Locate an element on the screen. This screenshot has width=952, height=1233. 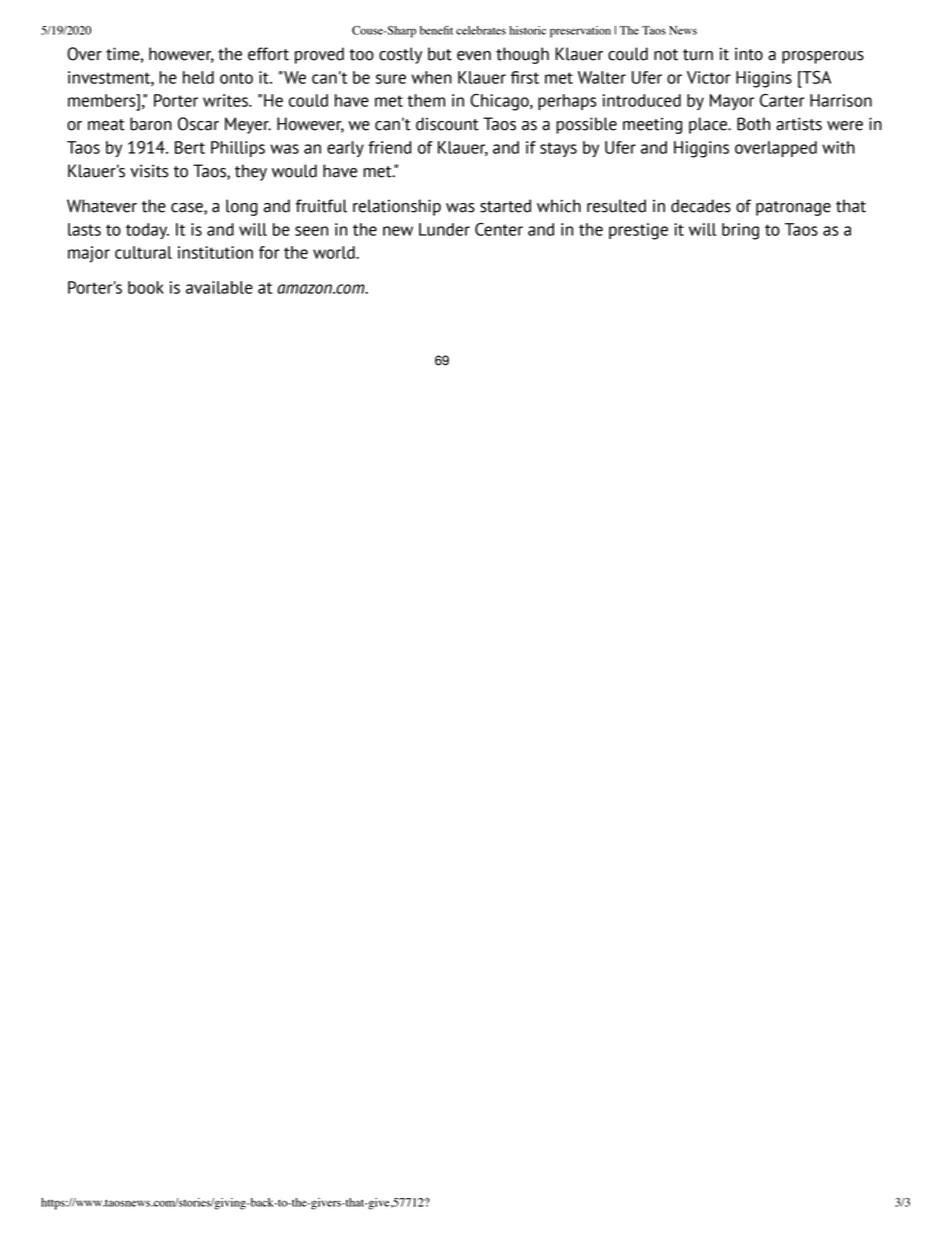
book is located at coordinates (146, 287).
